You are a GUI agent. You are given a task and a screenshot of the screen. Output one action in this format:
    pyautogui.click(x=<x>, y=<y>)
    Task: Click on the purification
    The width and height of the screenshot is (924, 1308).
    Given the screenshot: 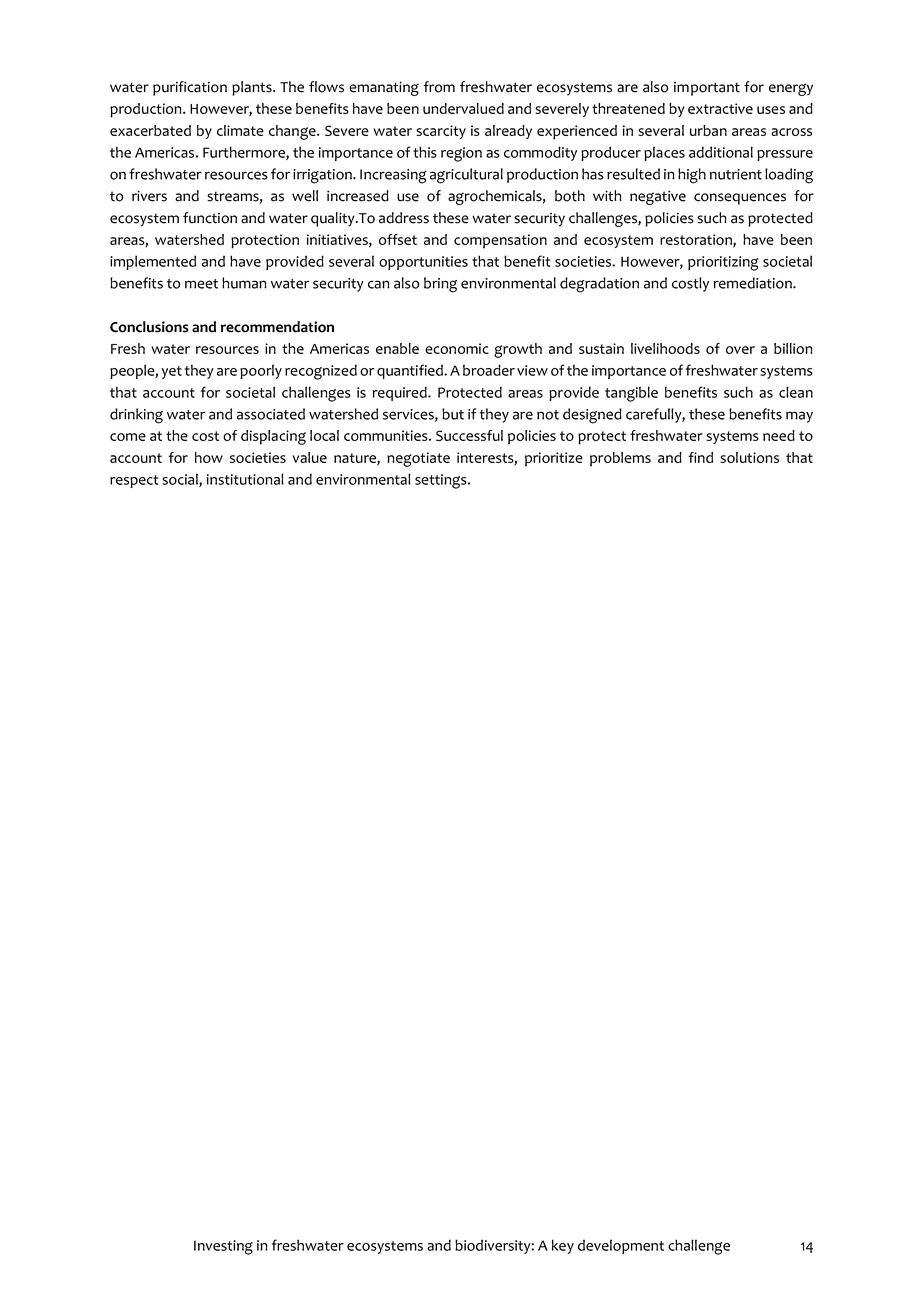 What is the action you would take?
    pyautogui.click(x=190, y=88)
